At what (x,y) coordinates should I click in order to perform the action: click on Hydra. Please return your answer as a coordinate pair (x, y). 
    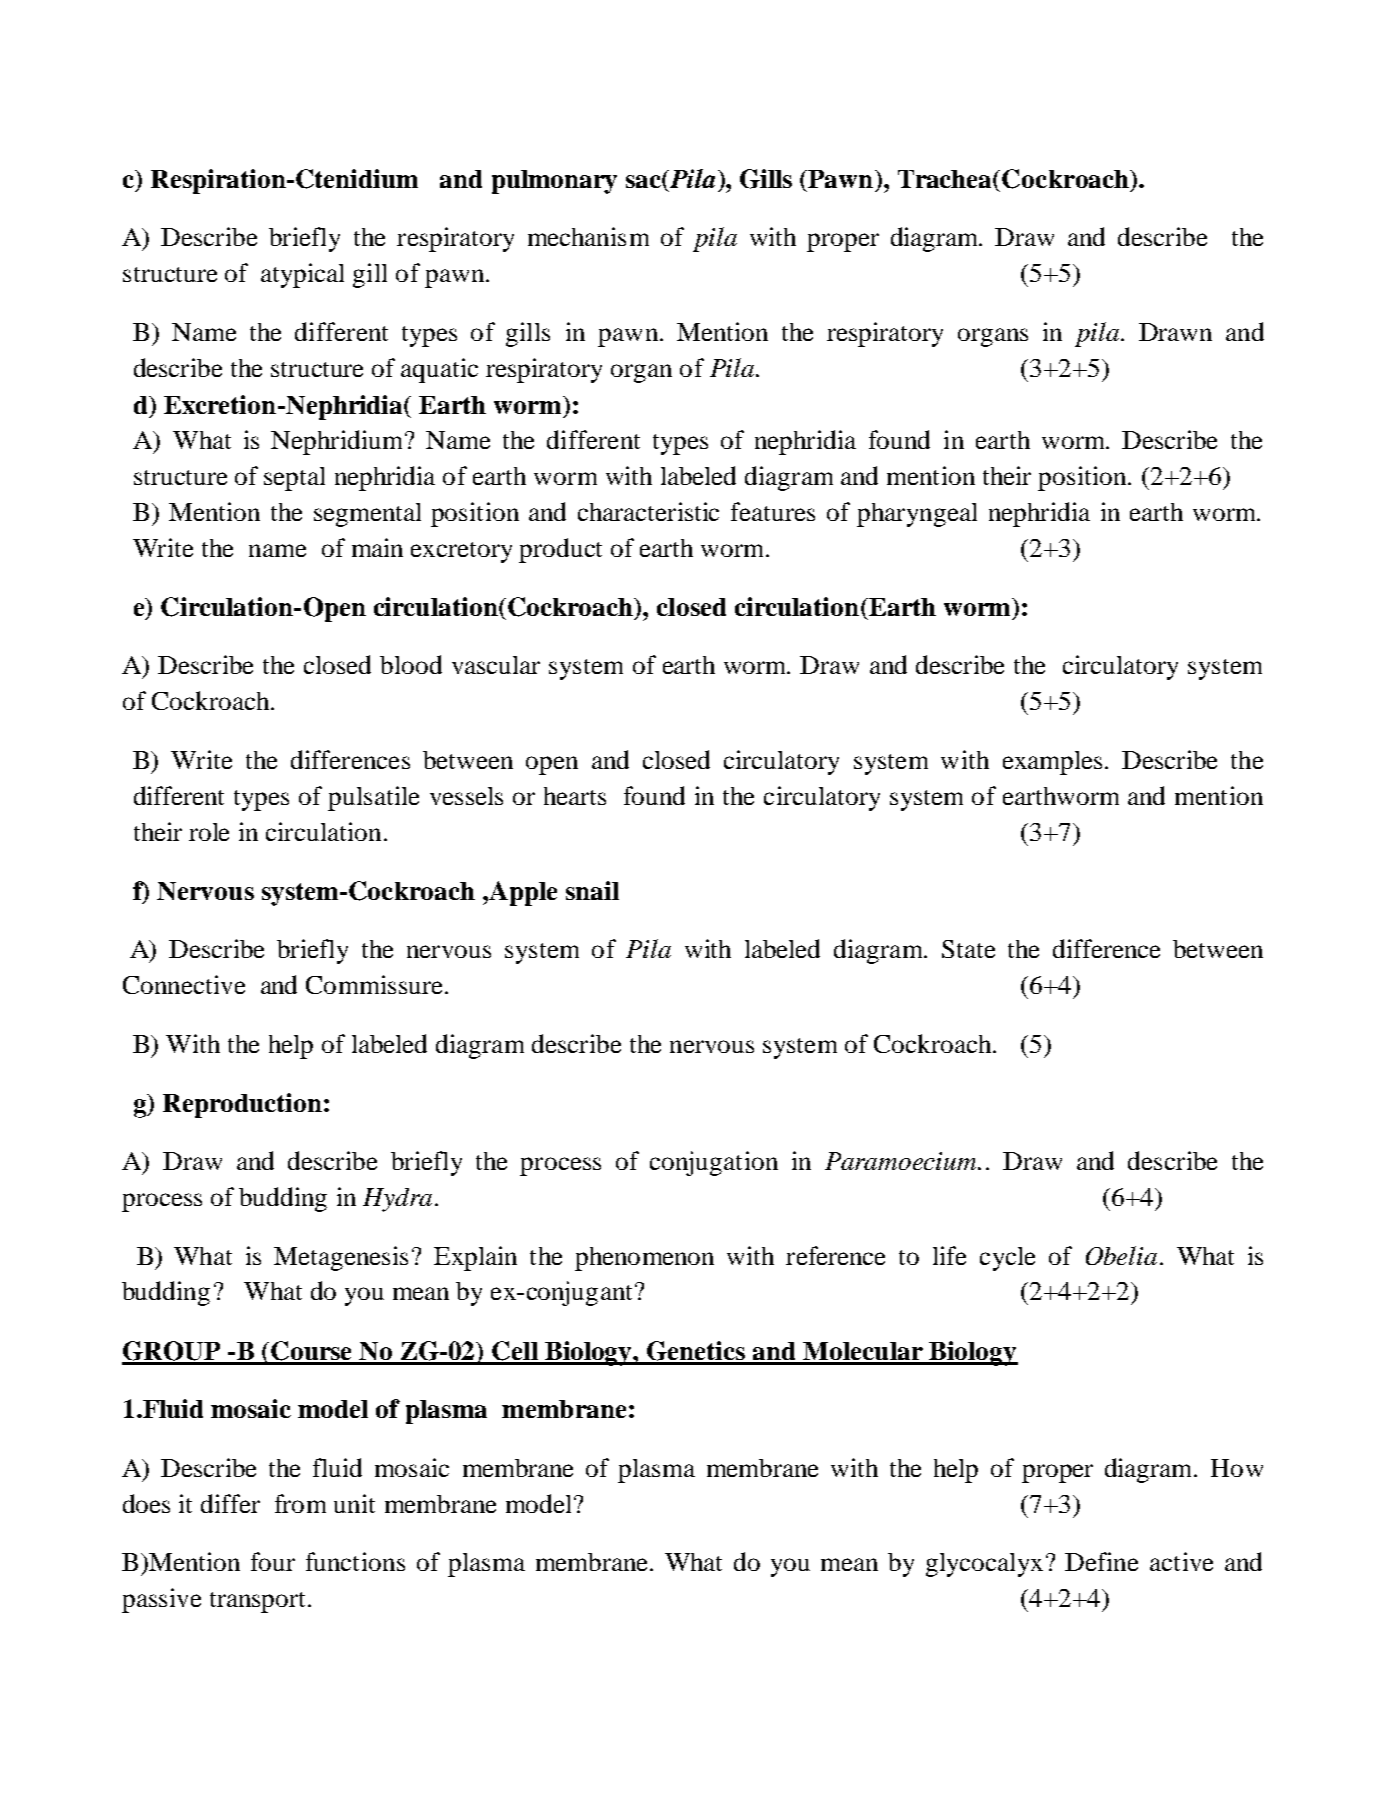
    Looking at the image, I should click on (397, 1200).
